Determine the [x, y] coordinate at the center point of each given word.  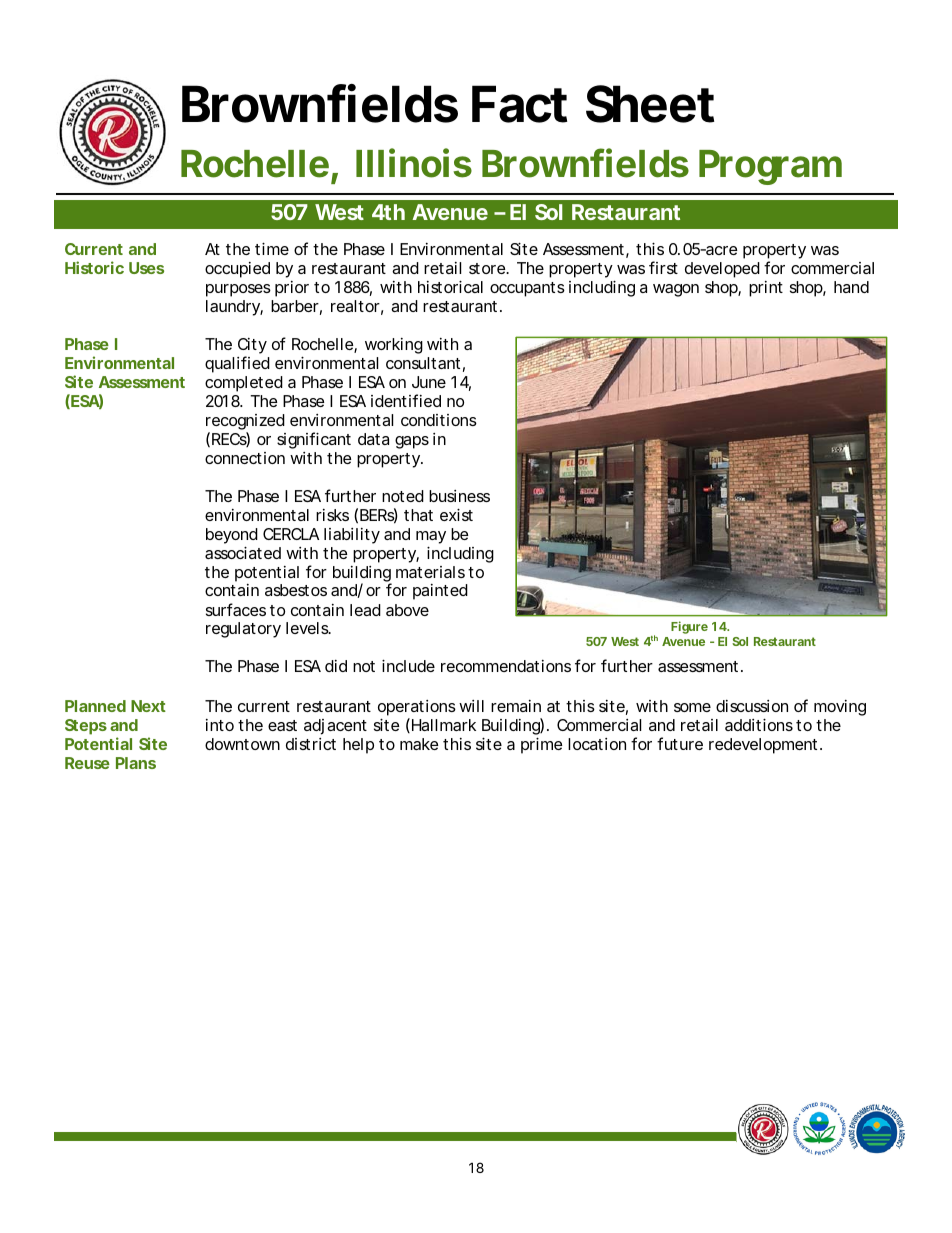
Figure [689, 627]
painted [440, 592]
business [459, 496]
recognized [245, 423]
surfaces [236, 609]
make [419, 744]
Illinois [414, 163]
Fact [519, 104]
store [488, 268]
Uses [146, 268]
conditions [439, 420]
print [766, 289]
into [220, 725]
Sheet [650, 104]
